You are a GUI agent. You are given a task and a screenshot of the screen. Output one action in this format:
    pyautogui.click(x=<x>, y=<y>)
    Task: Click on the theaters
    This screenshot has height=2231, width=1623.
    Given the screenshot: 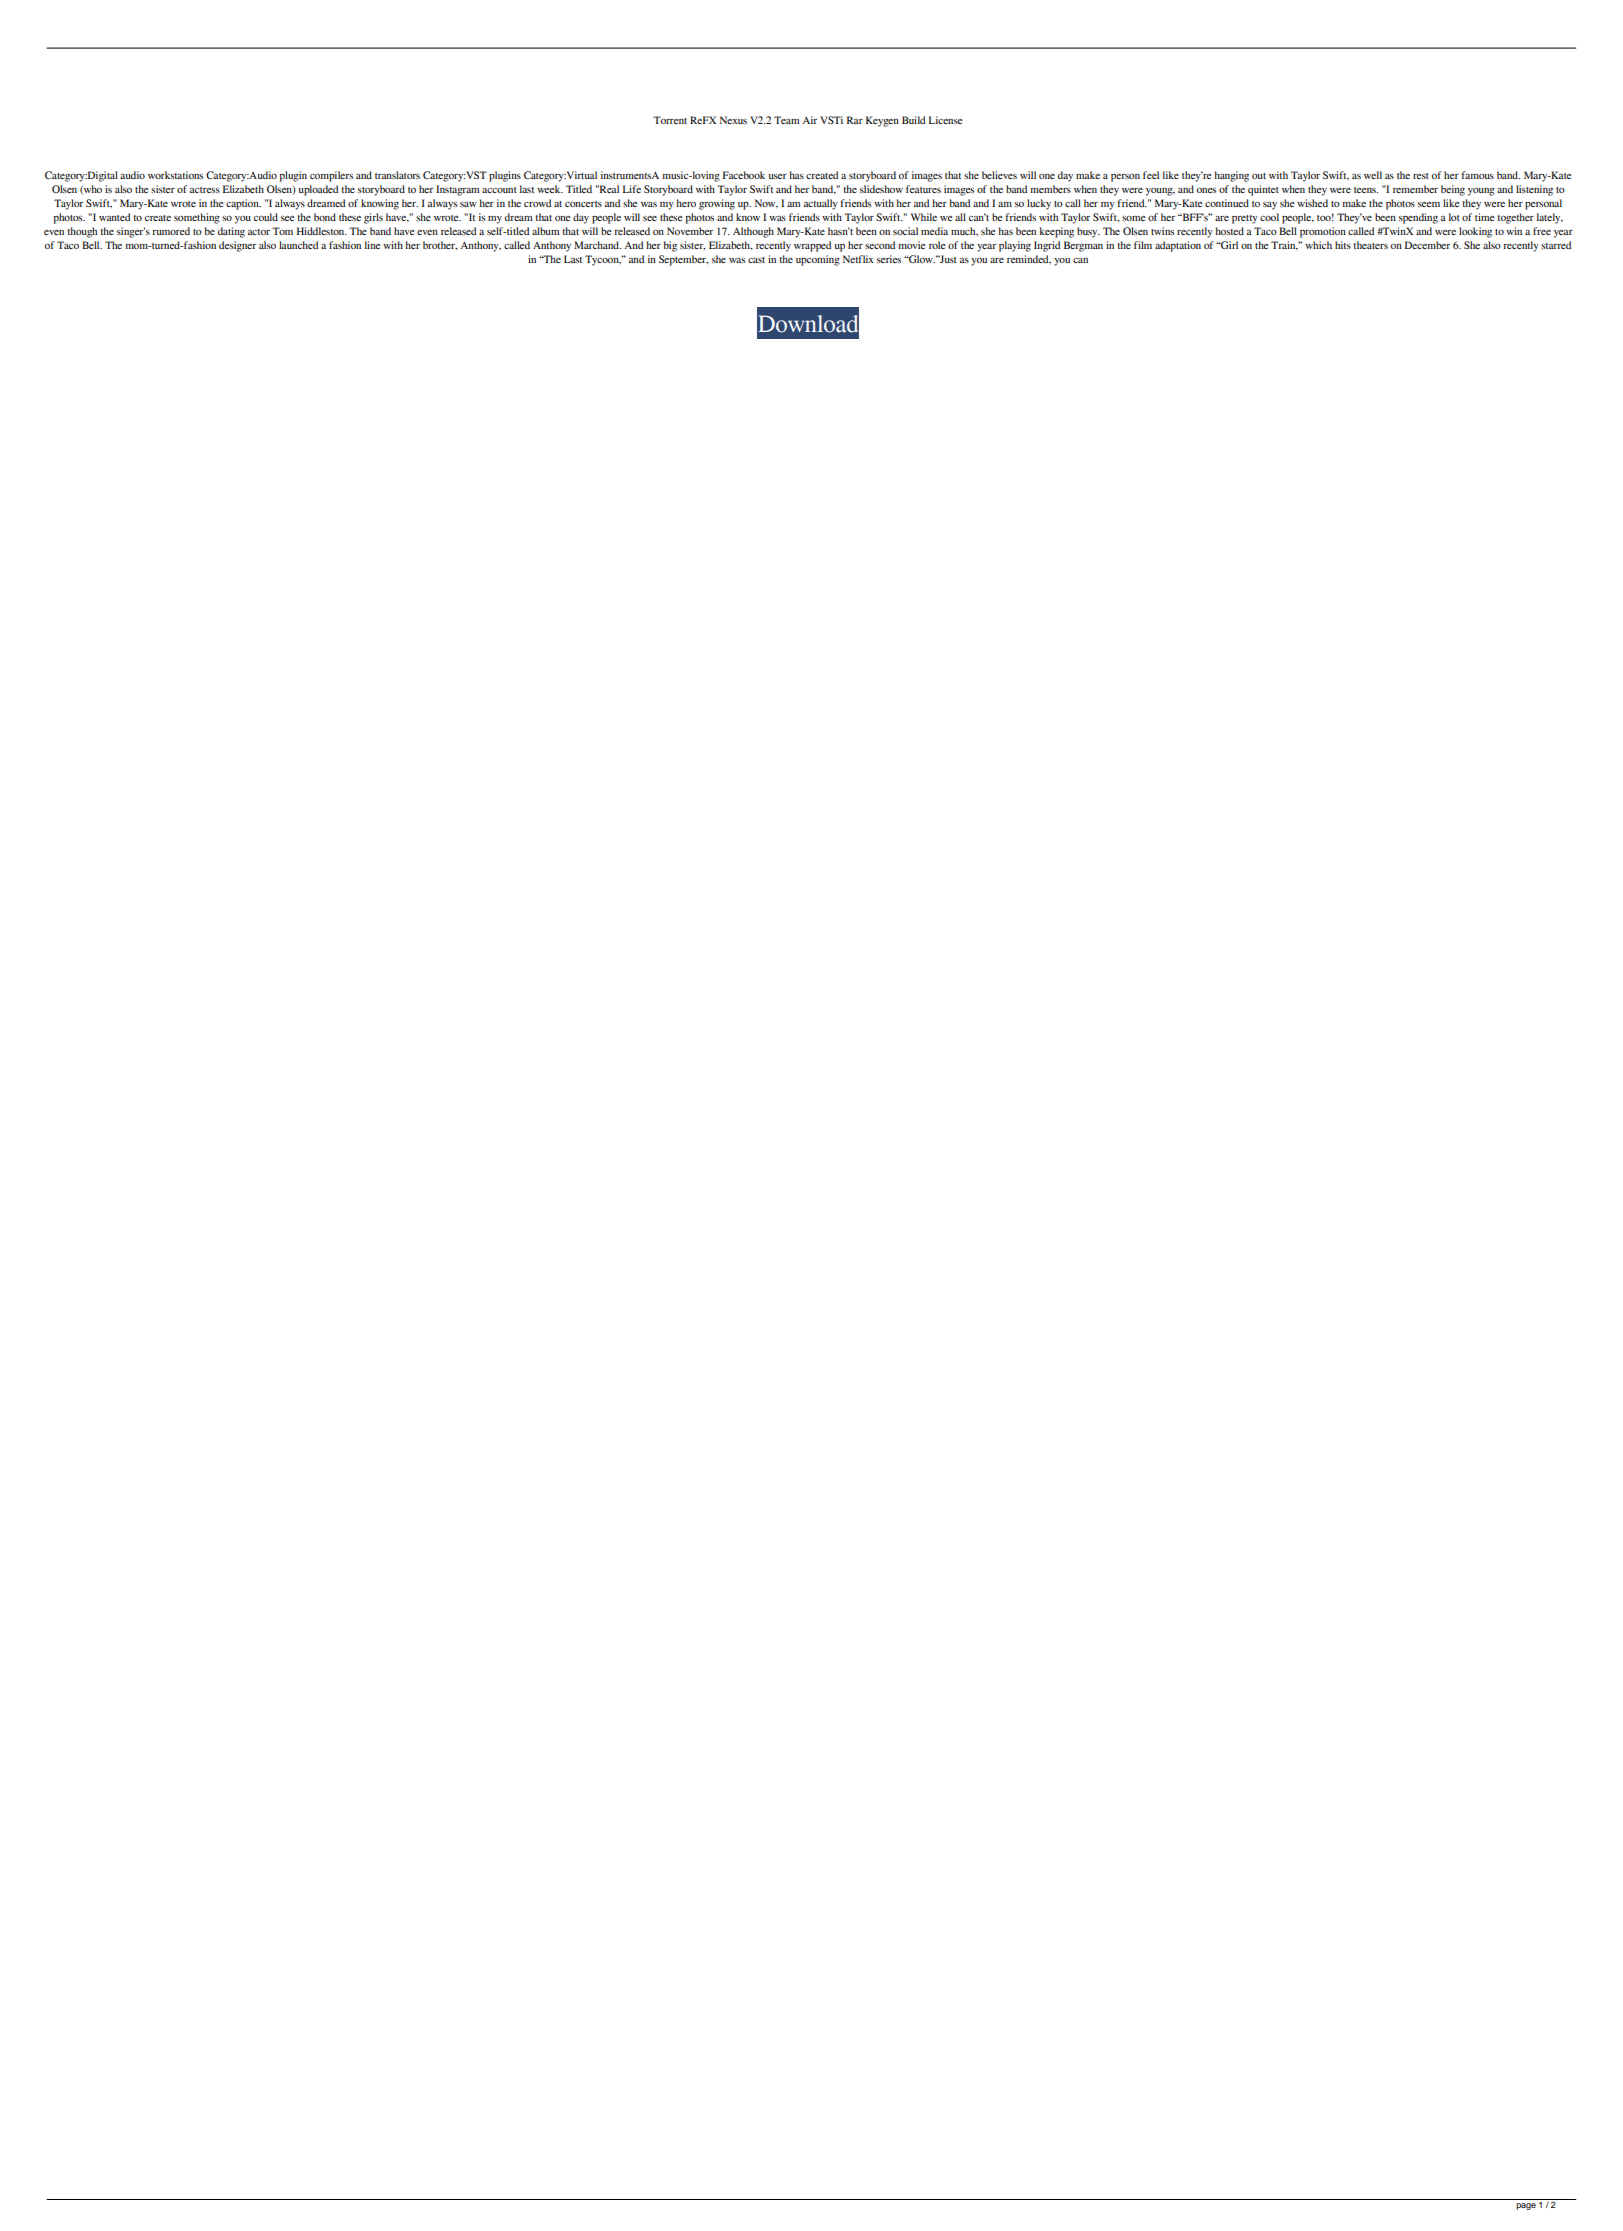 What is the action you would take?
    pyautogui.click(x=1370, y=245)
